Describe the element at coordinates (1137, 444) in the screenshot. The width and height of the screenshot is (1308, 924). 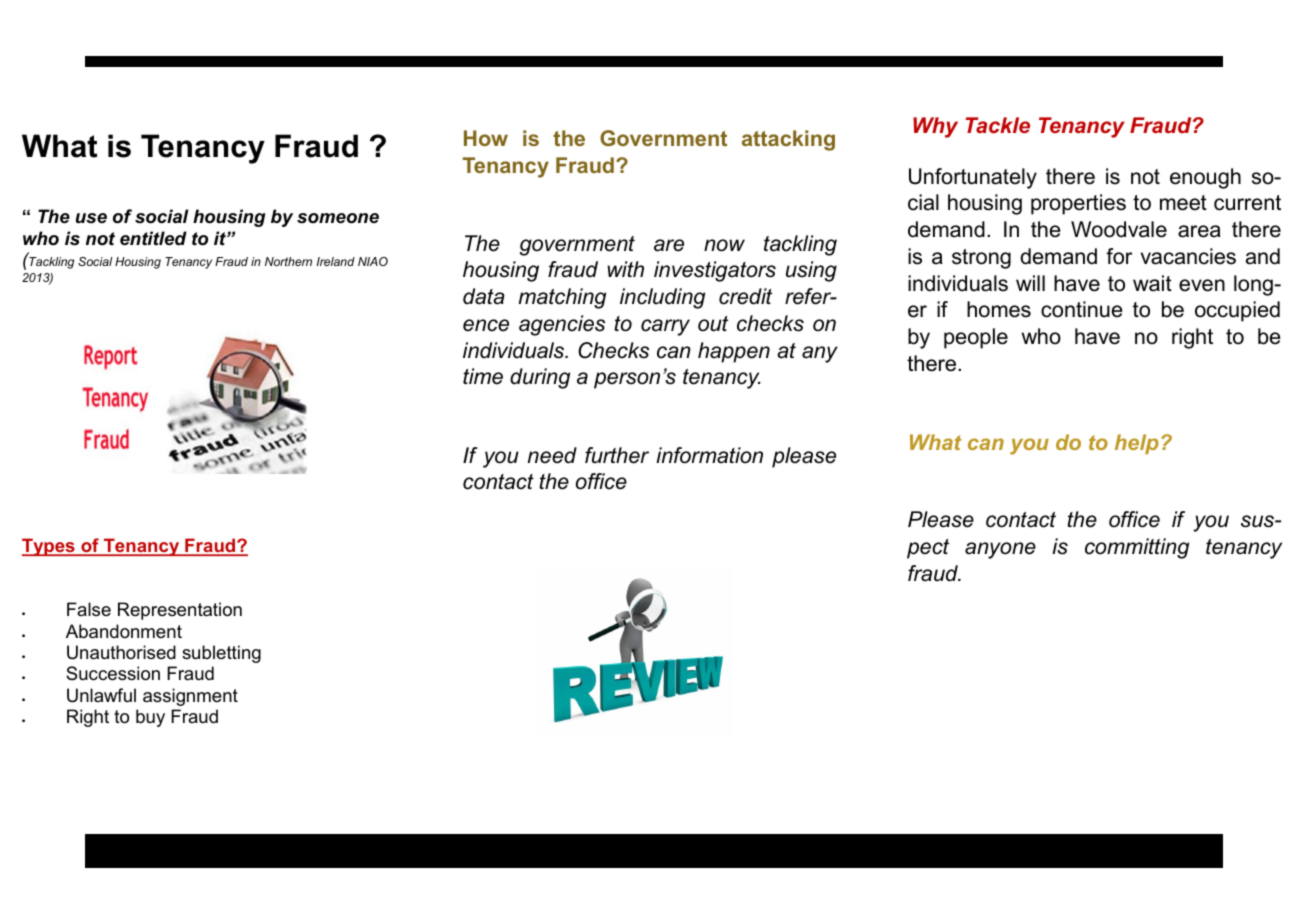
I see `help` at that location.
